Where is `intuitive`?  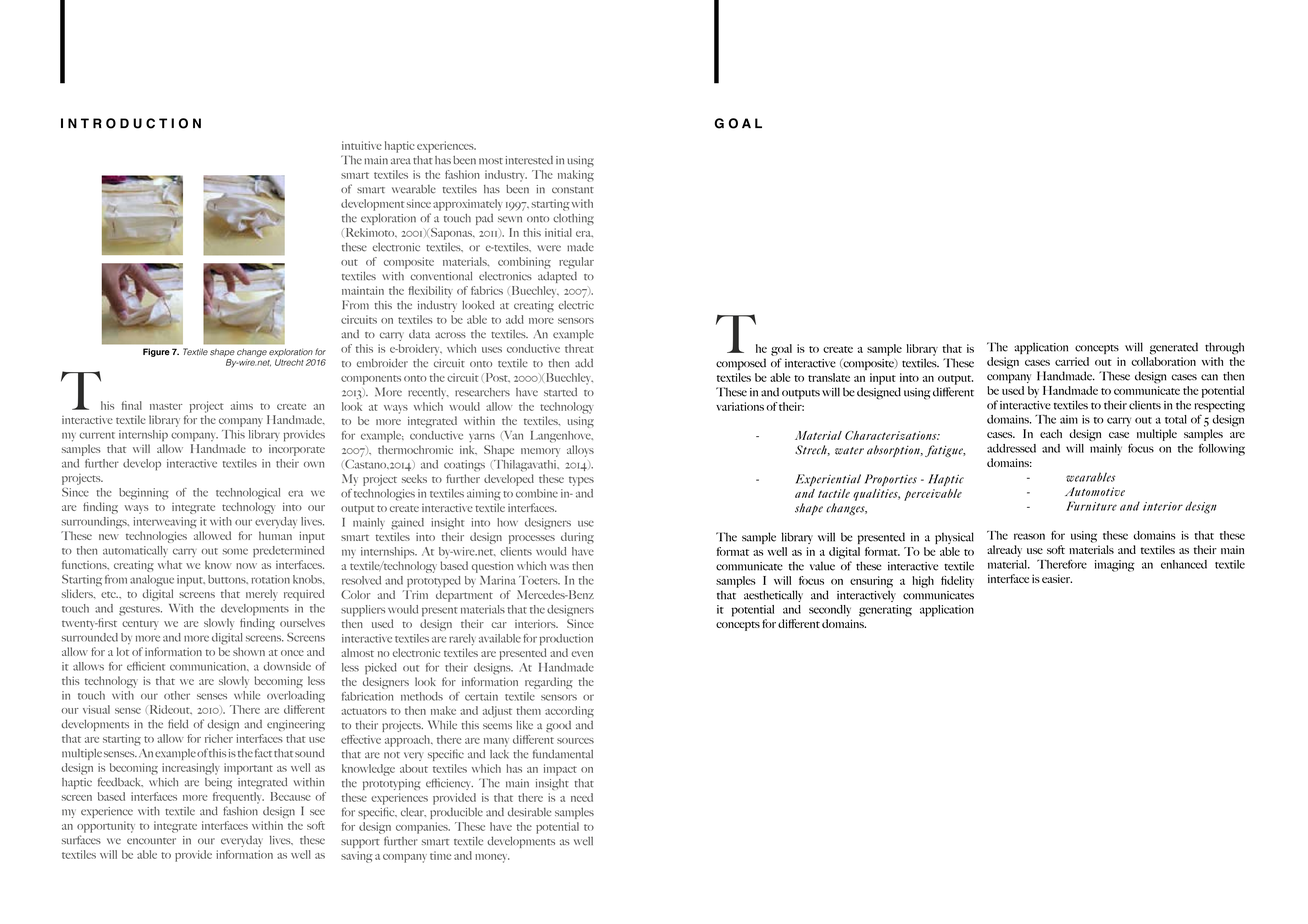
intuitive is located at coordinates (362, 145).
